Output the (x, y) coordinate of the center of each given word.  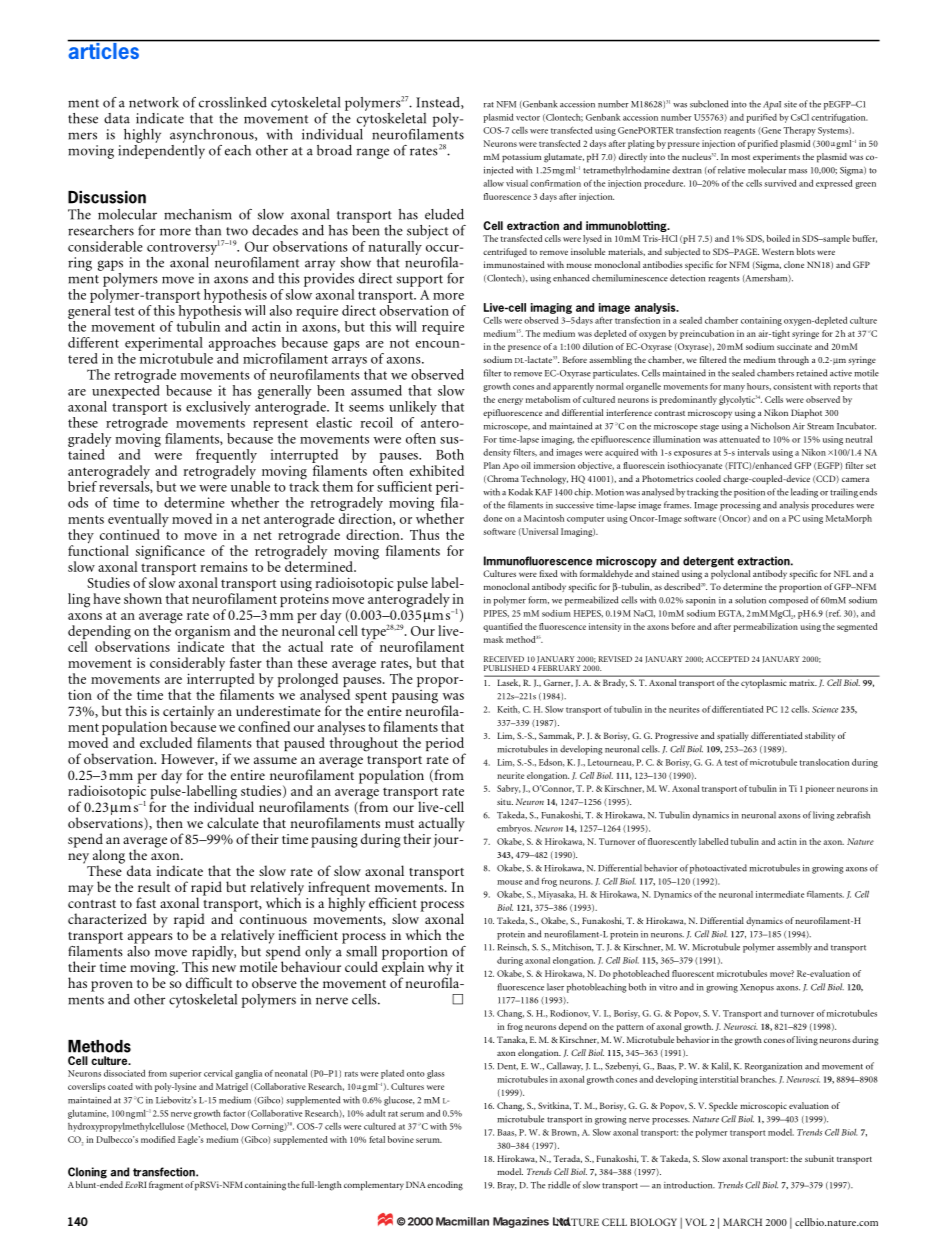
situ (505, 801)
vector (528, 118)
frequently (226, 457)
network (154, 102)
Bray (506, 1186)
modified (158, 1139)
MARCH (742, 1222)
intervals (754, 452)
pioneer (820, 789)
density (497, 453)
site (790, 104)
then (169, 822)
